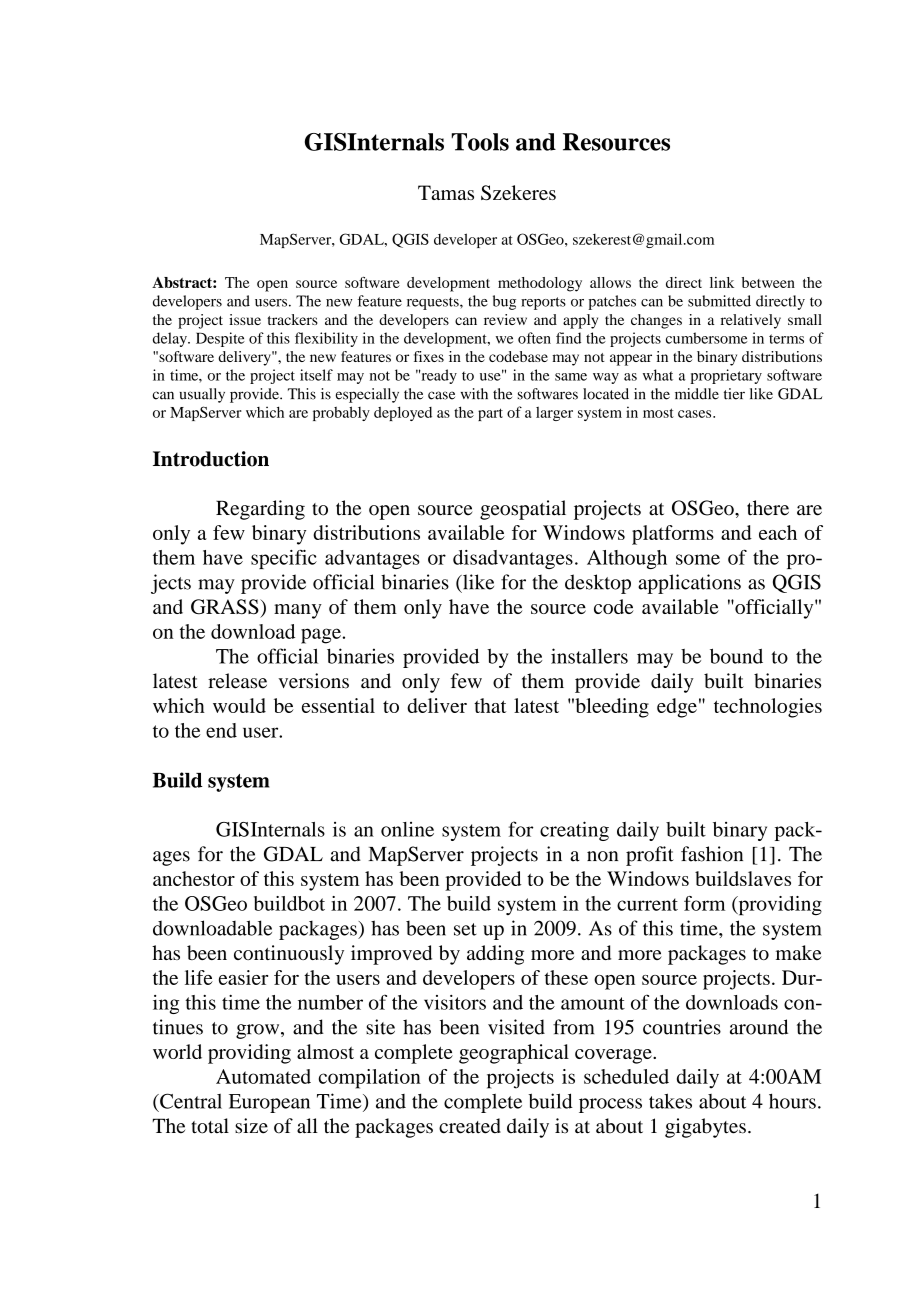 The image size is (924, 1305). I want to click on link, so click(722, 282).
